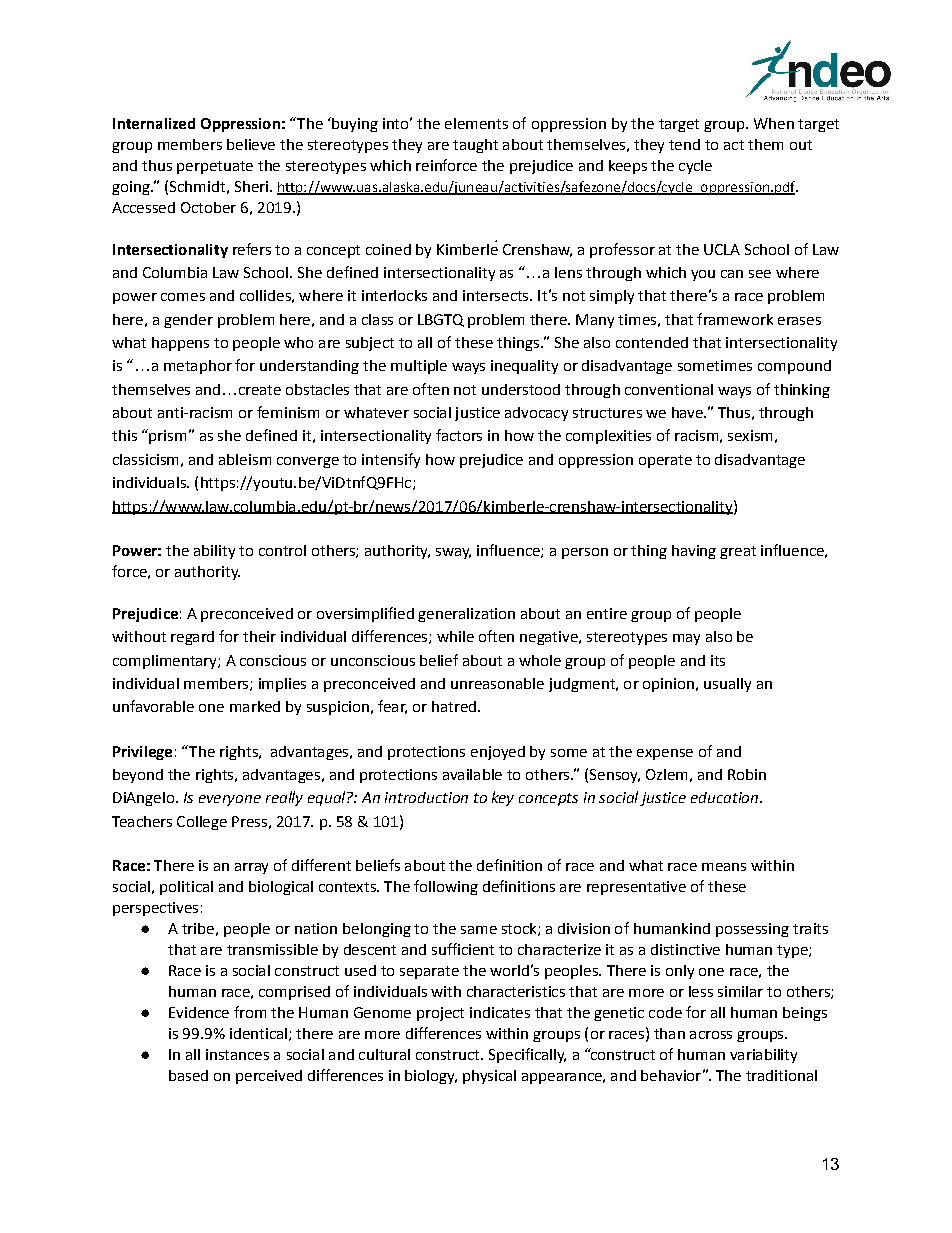 The height and width of the screenshot is (1233, 952). What do you see at coordinates (142, 753) in the screenshot?
I see `Privilege` at bounding box center [142, 753].
